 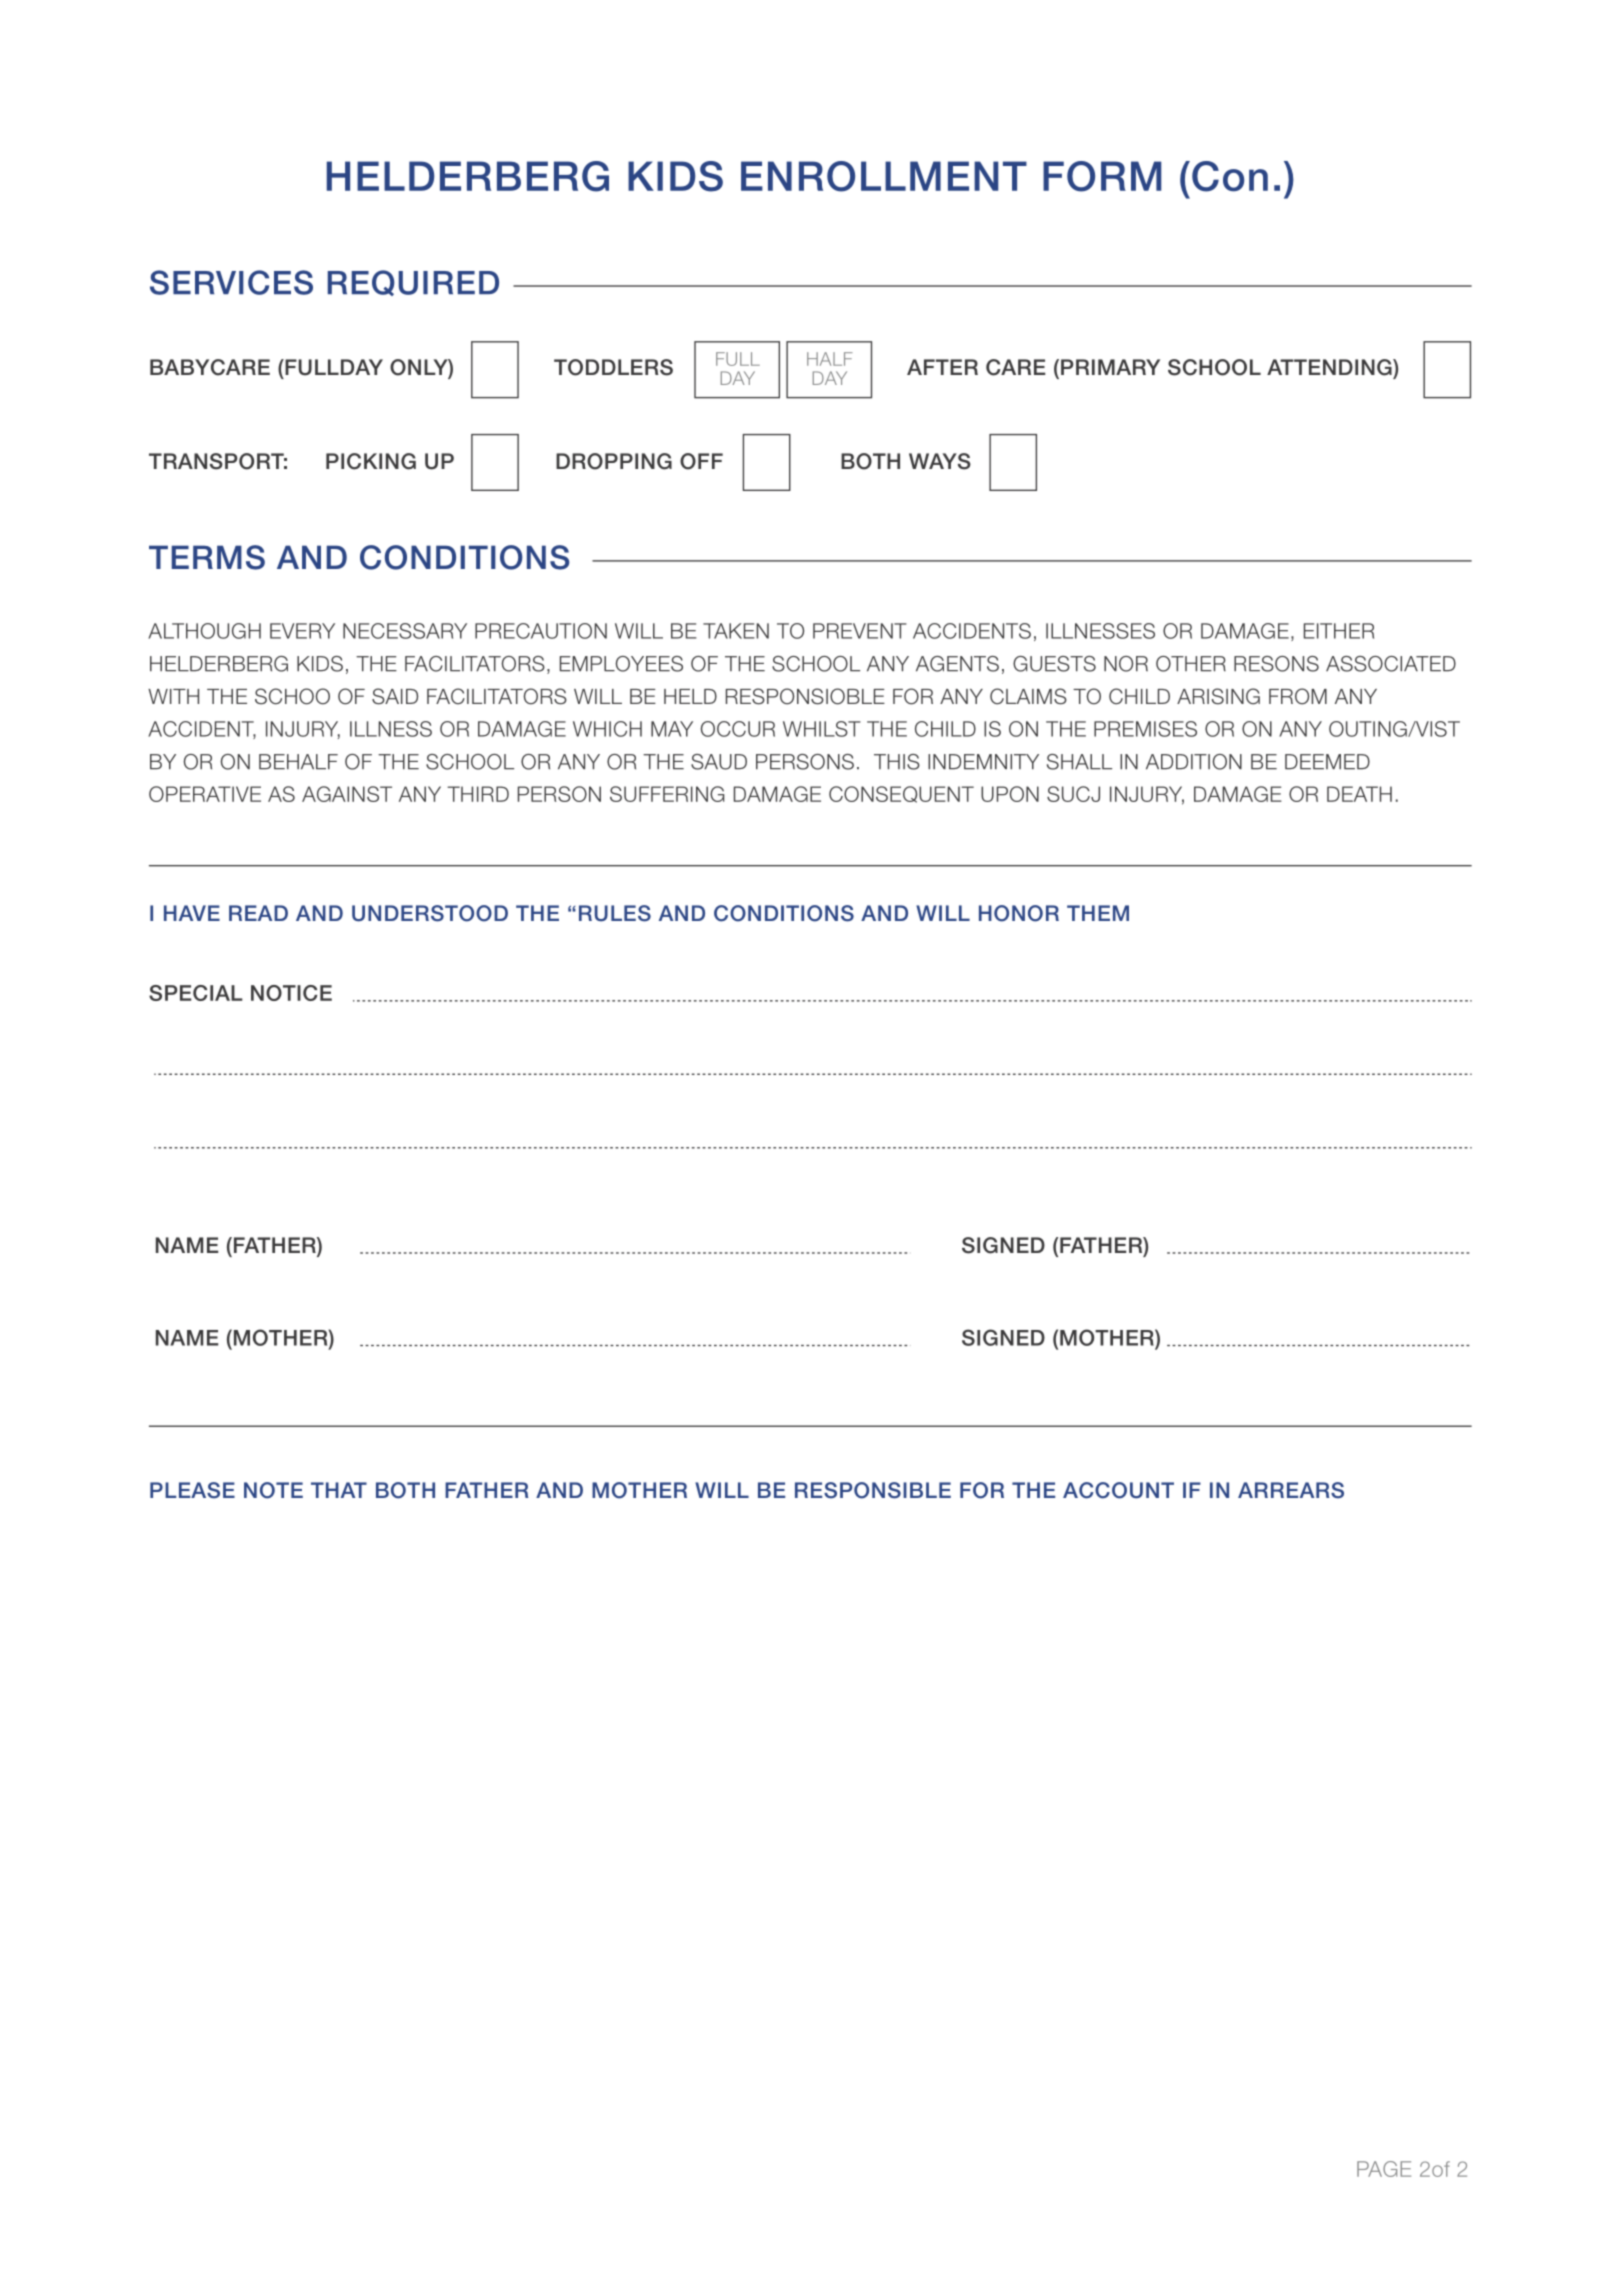 What do you see at coordinates (291, 993) in the screenshot?
I see `NOTICE` at bounding box center [291, 993].
